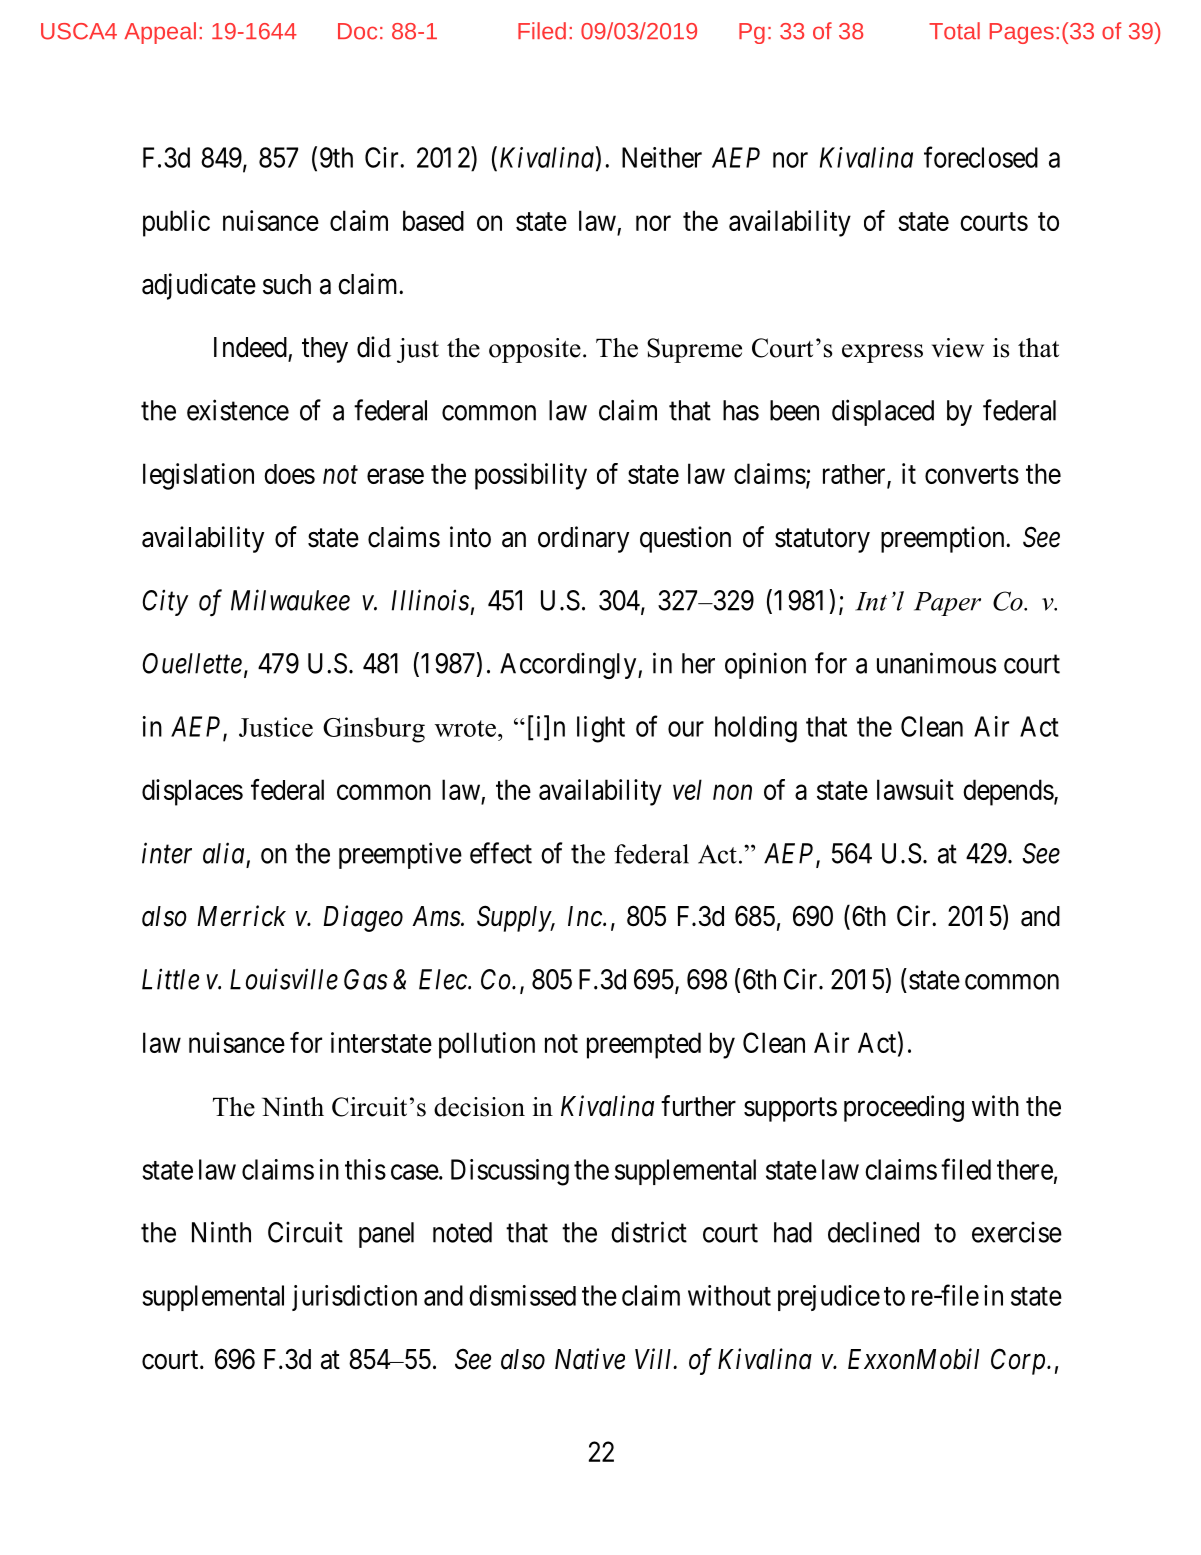 The width and height of the document is (1201, 1555). Describe the element at coordinates (354, 1298) in the document. I see `jurisdiction` at that location.
